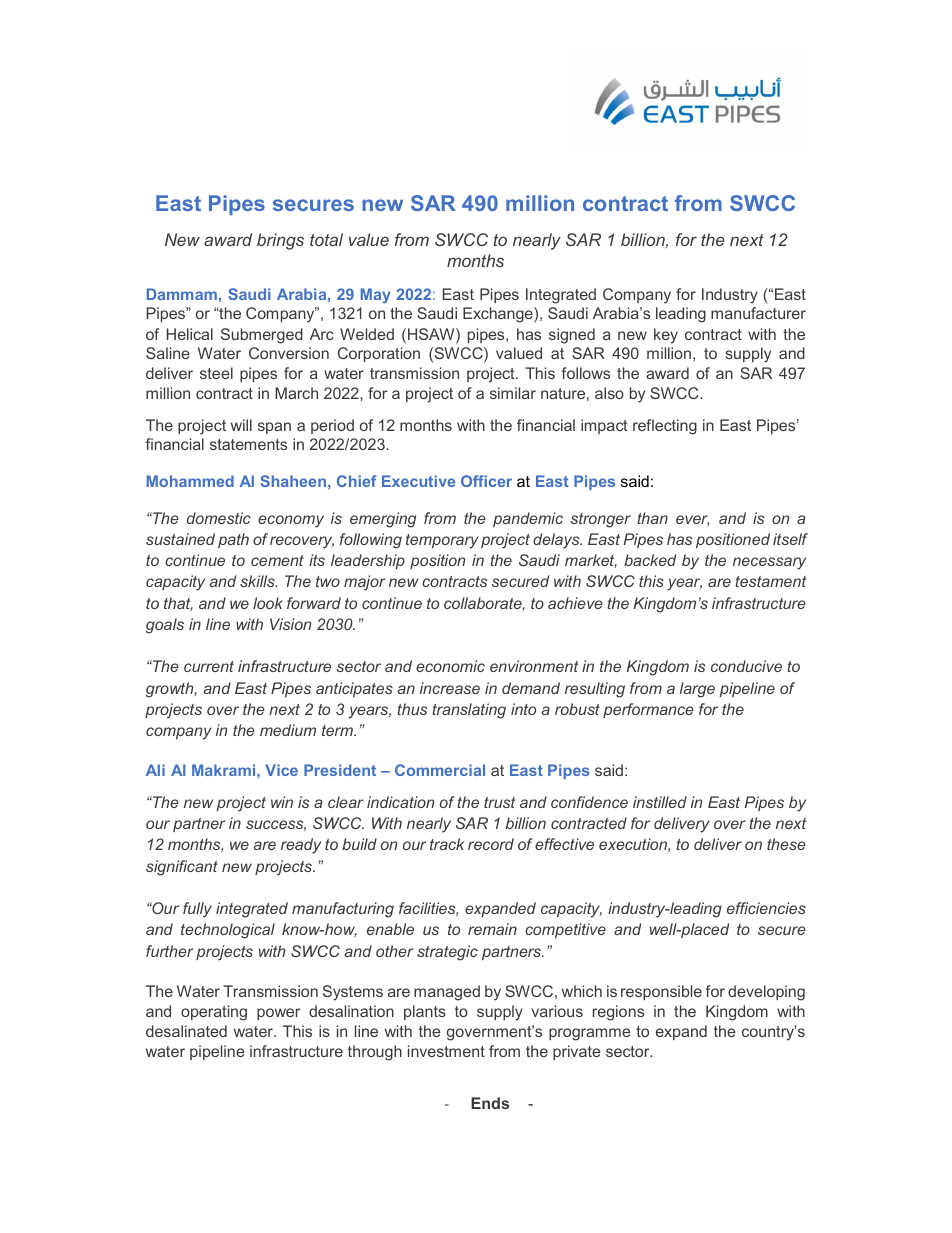 The image size is (952, 1233). What do you see at coordinates (209, 666) in the page?
I see `current` at bounding box center [209, 666].
